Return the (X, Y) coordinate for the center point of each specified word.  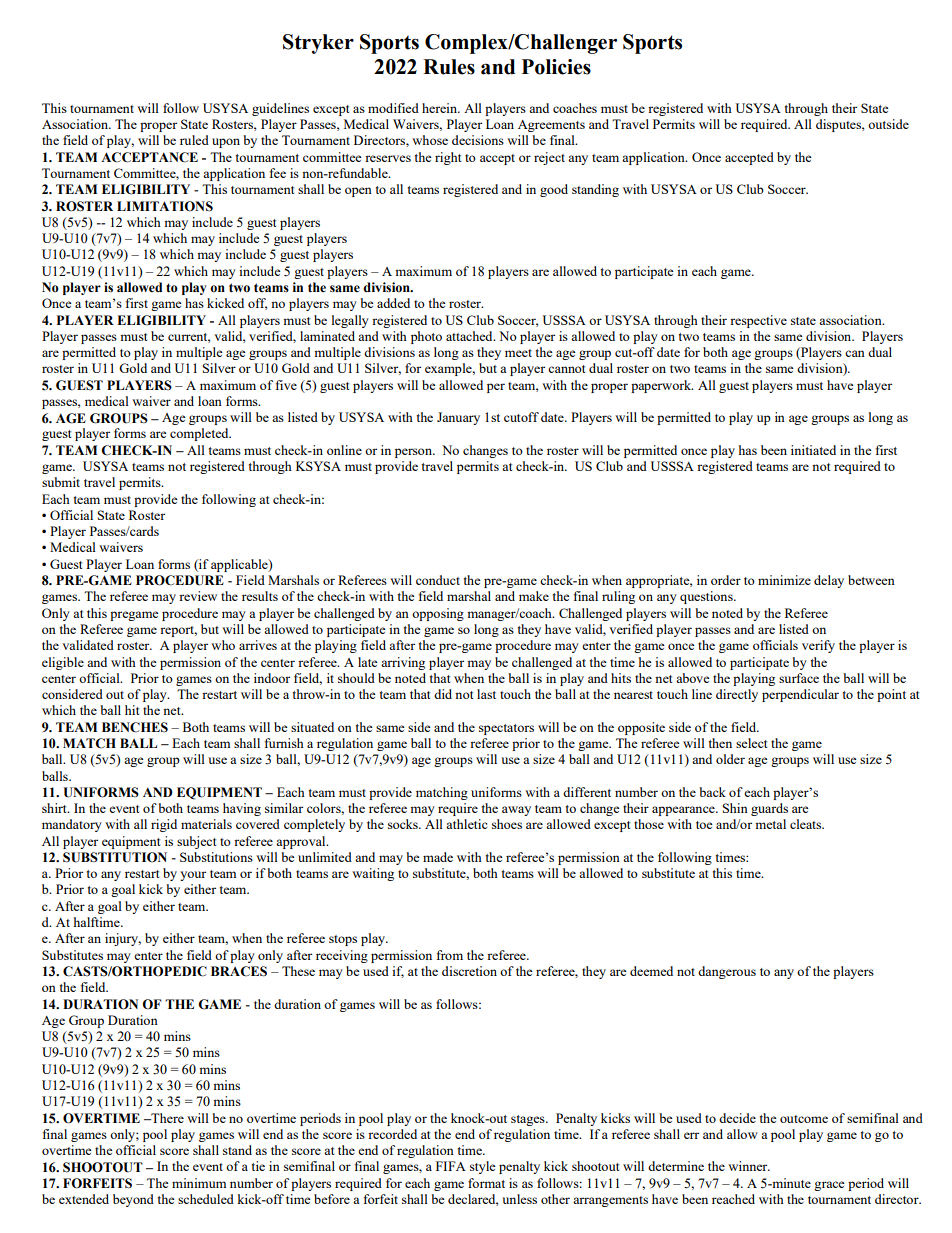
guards (769, 809)
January (458, 418)
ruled (194, 140)
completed (200, 434)
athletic (466, 824)
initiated (813, 450)
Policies (556, 67)
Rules (449, 67)
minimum (199, 1183)
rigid (164, 825)
